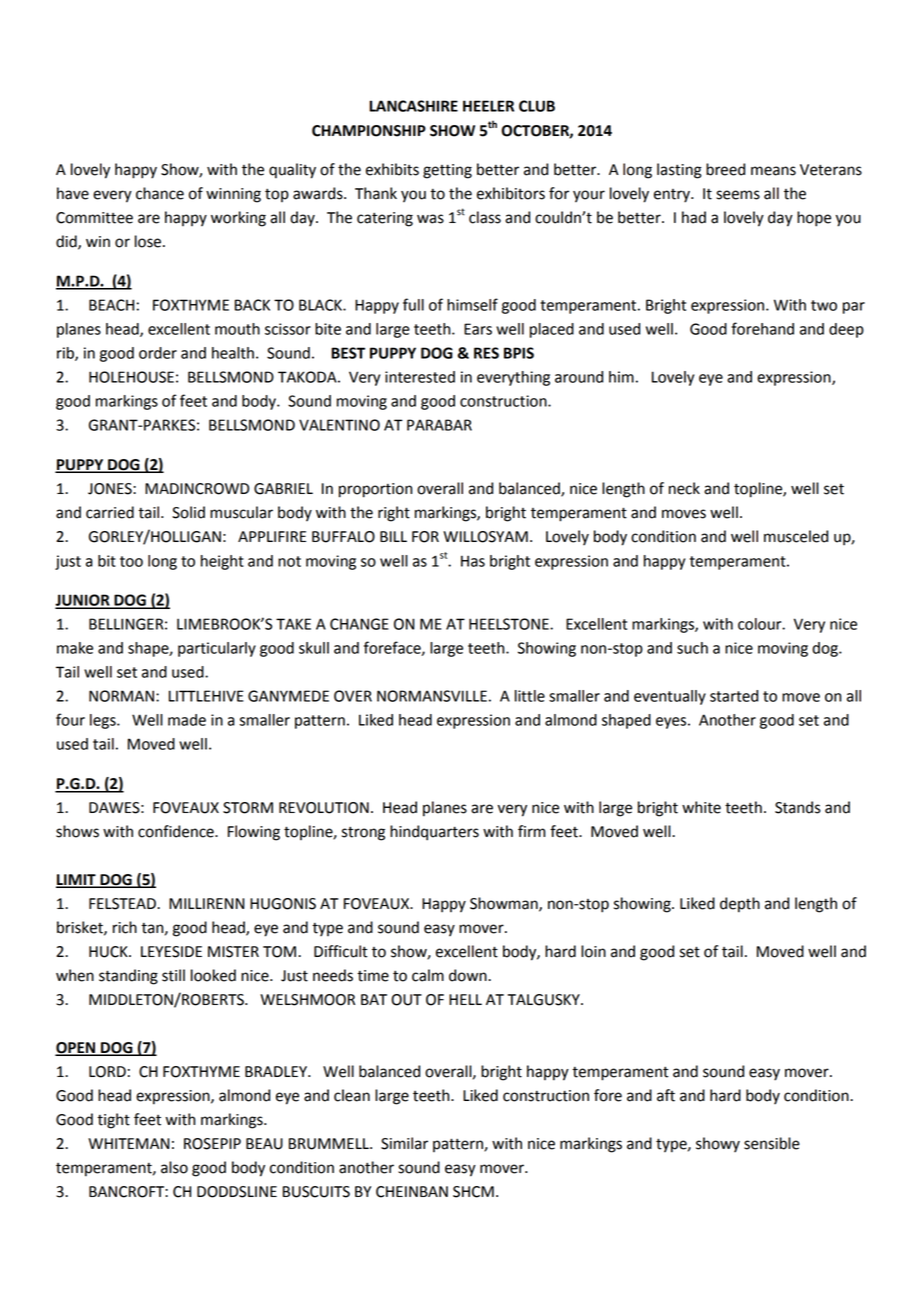 The image size is (924, 1308). What do you see at coordinates (359, 624) in the document?
I see `CHANGE` at bounding box center [359, 624].
